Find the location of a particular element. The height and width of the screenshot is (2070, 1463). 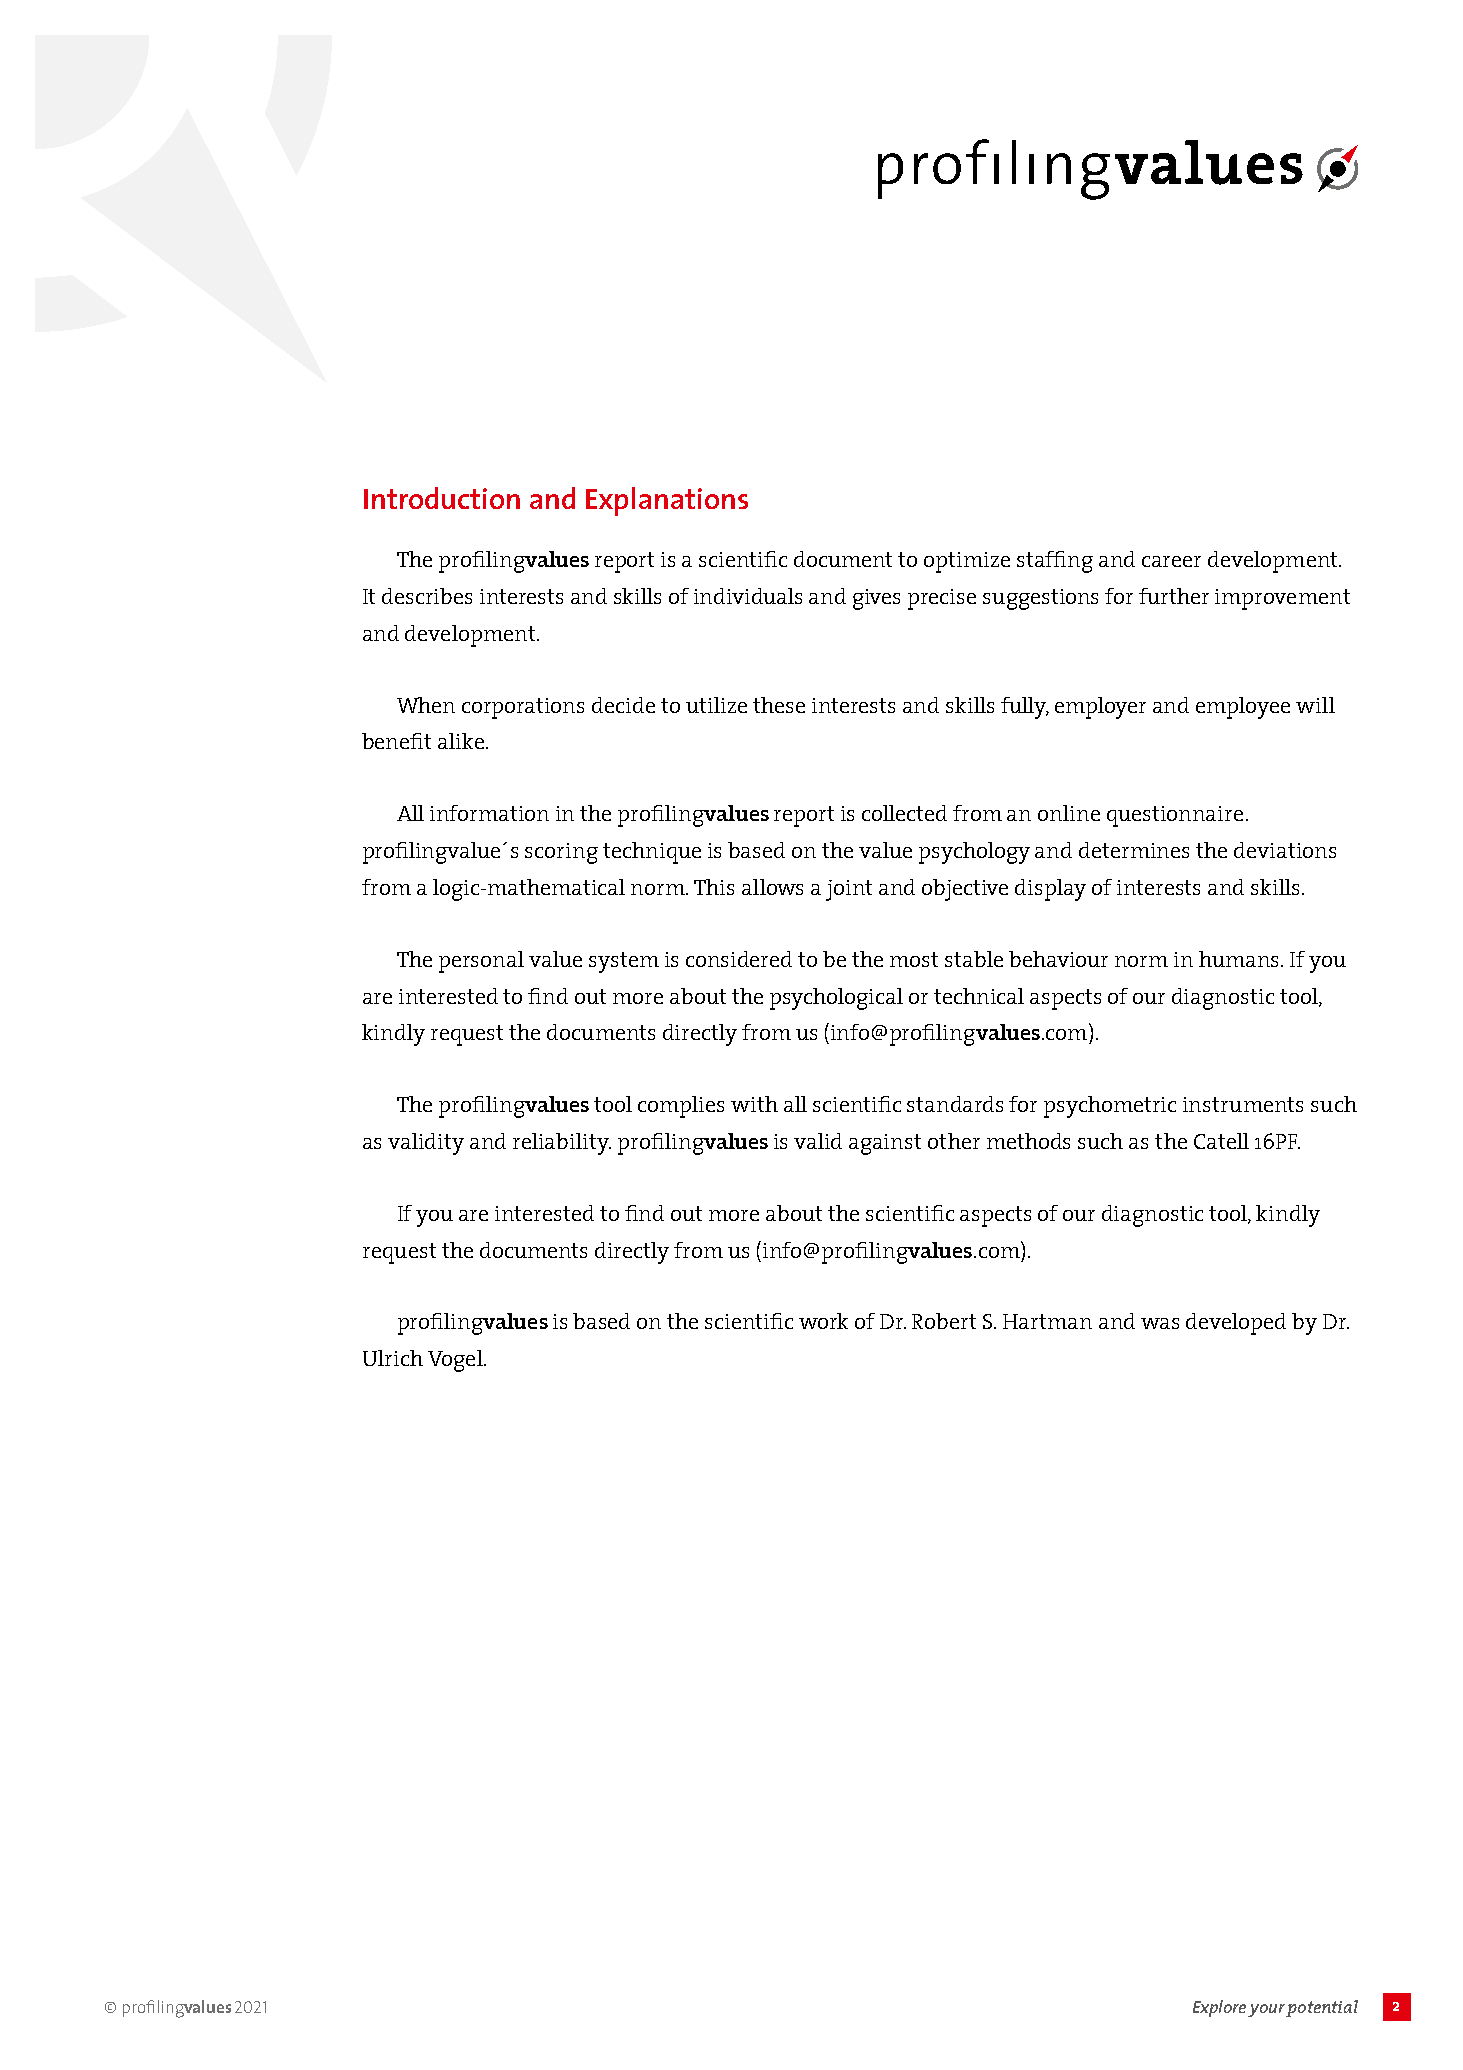

developed is located at coordinates (1236, 1324).
